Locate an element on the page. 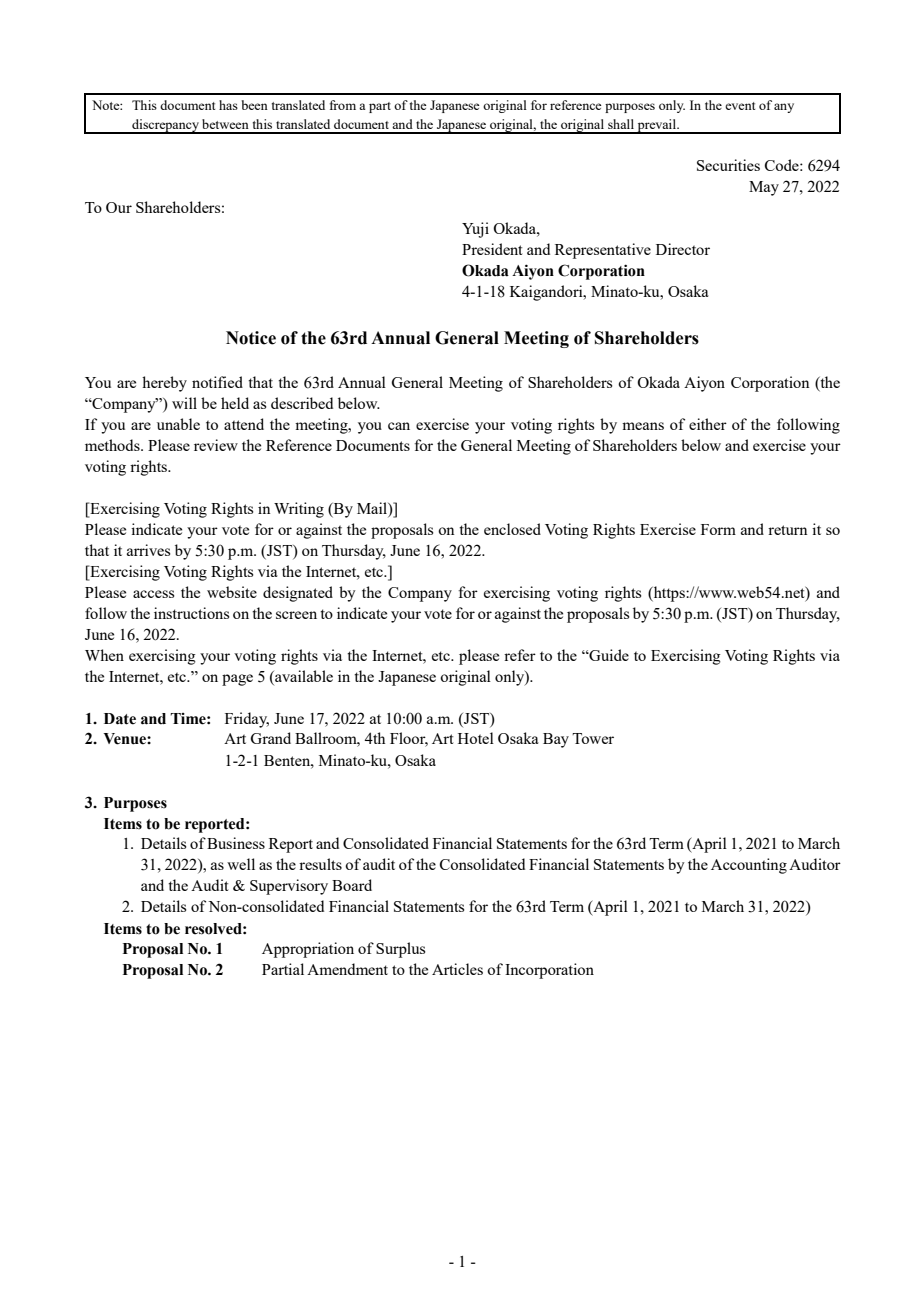 Image resolution: width=924 pixels, height=1308 pixels. will is located at coordinates (184, 403).
